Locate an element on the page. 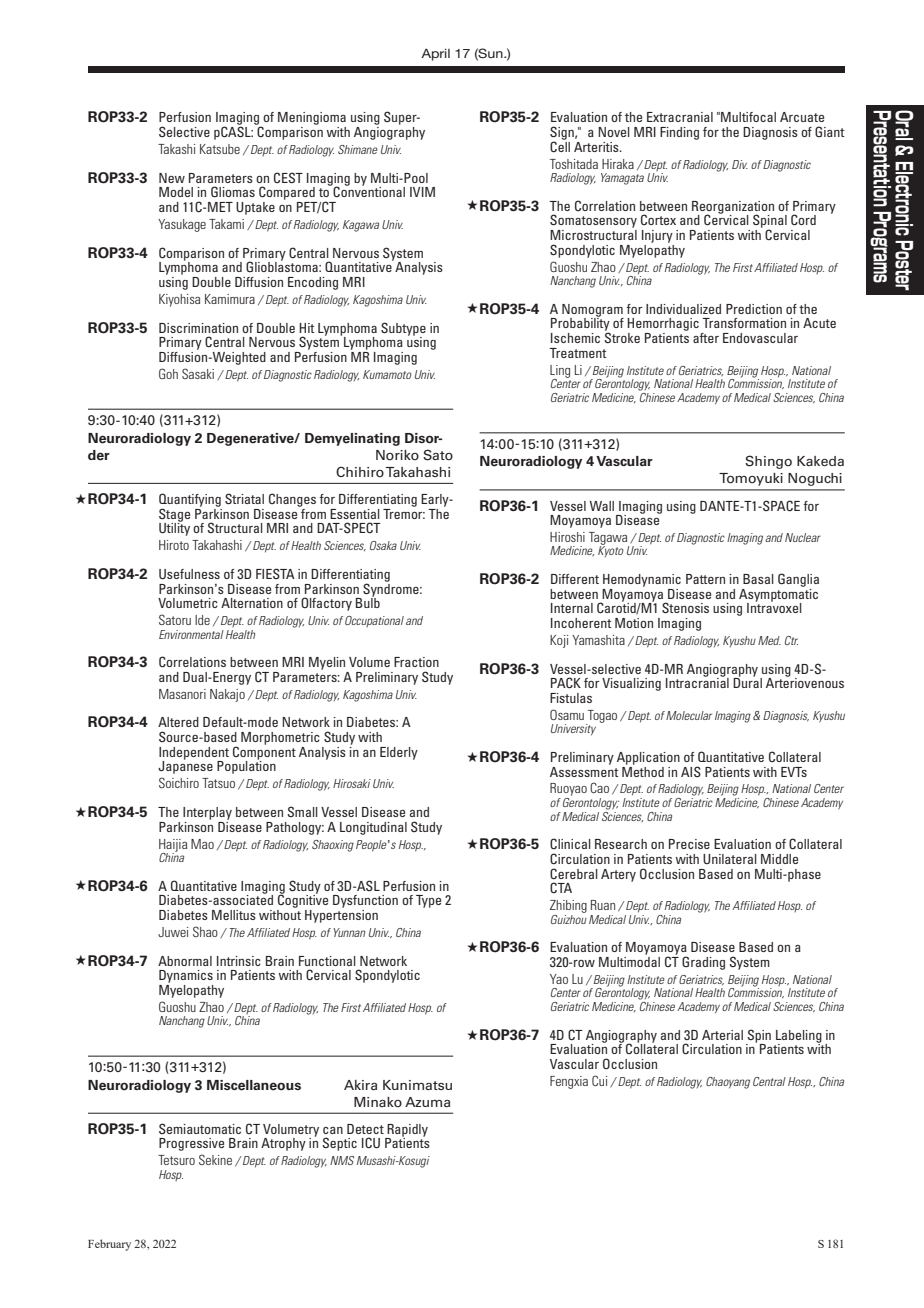 Image resolution: width=924 pixels, height=1308 pixels. April is located at coordinates (435, 55).
